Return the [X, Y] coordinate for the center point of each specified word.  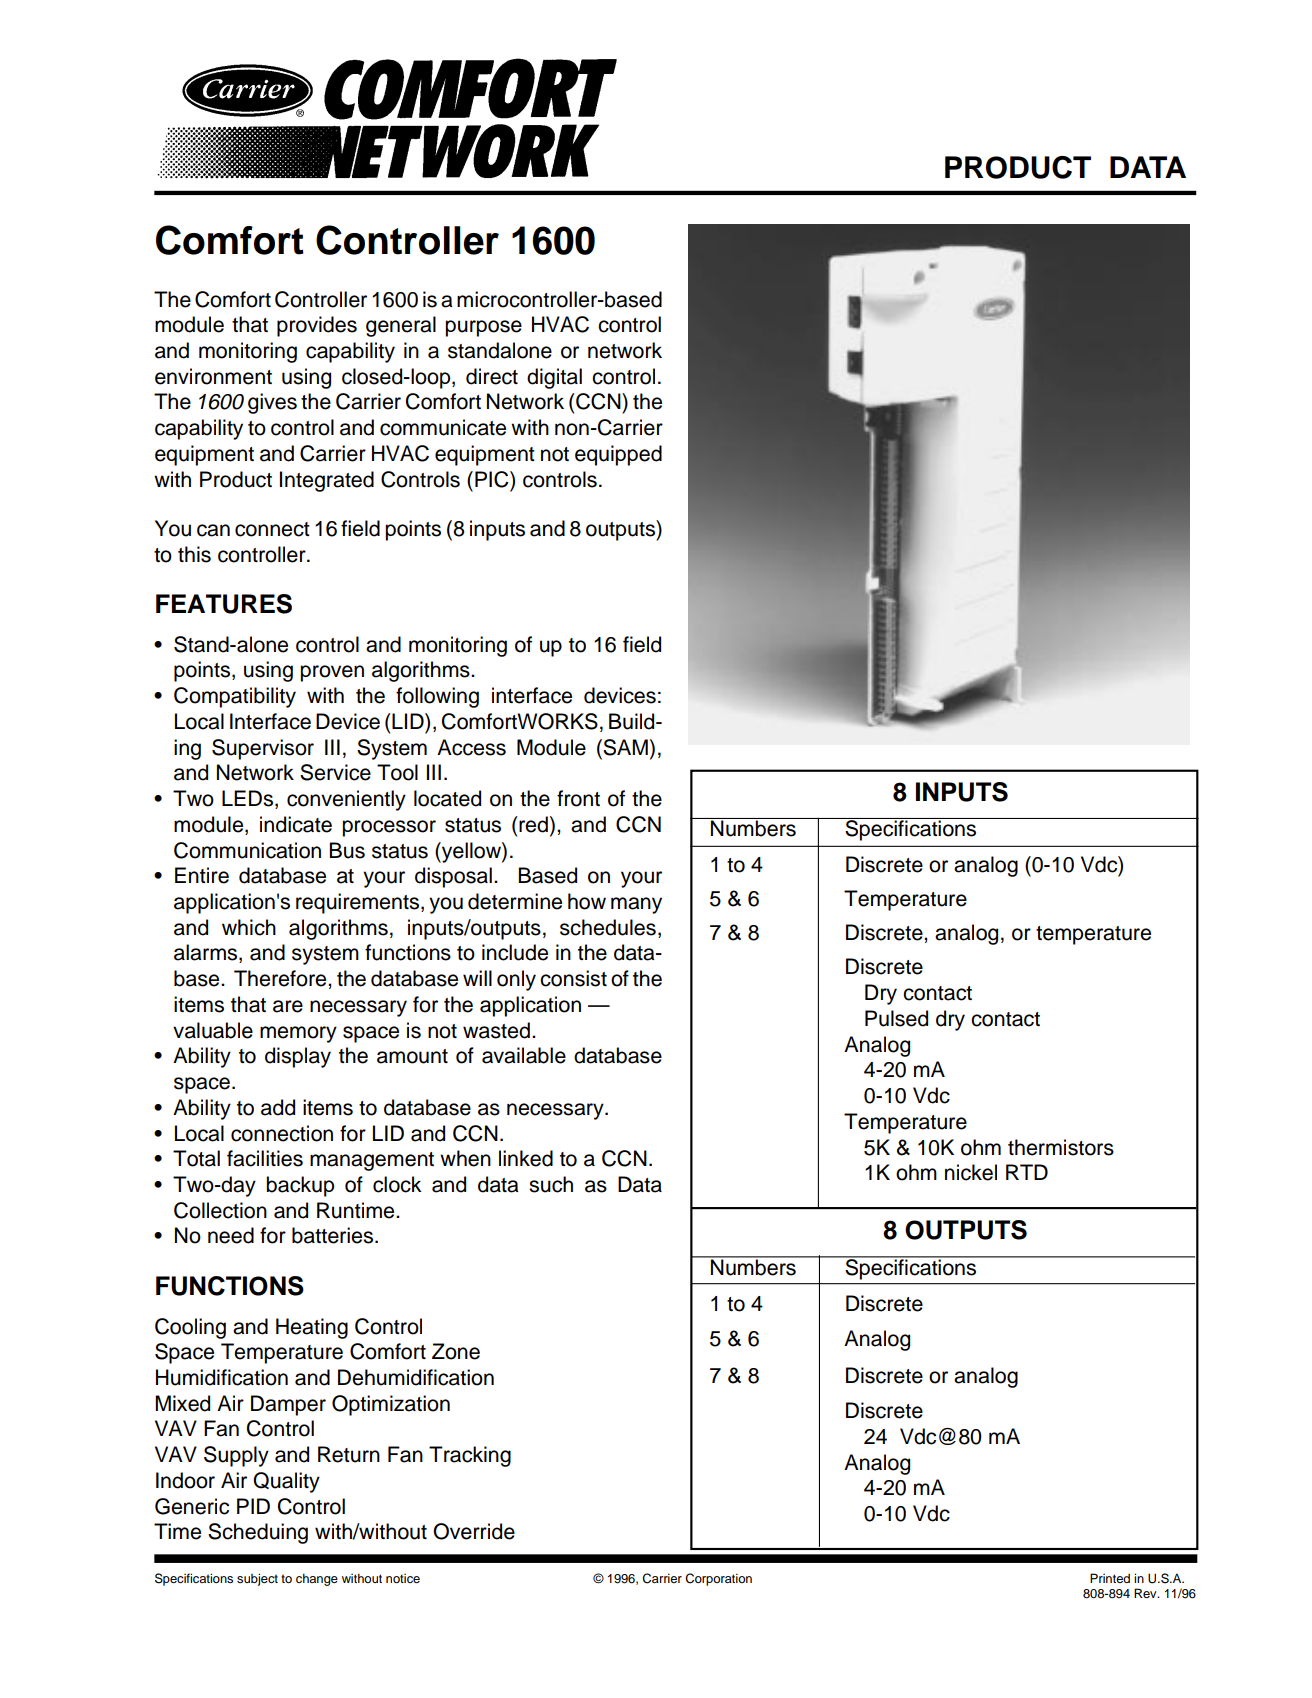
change [317, 1579]
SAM [624, 747]
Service [335, 772]
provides [317, 326]
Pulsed [896, 1018]
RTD [1027, 1172]
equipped [618, 455]
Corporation [718, 1579]
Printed [1110, 1578]
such [551, 1184]
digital [554, 378]
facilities [265, 1158]
